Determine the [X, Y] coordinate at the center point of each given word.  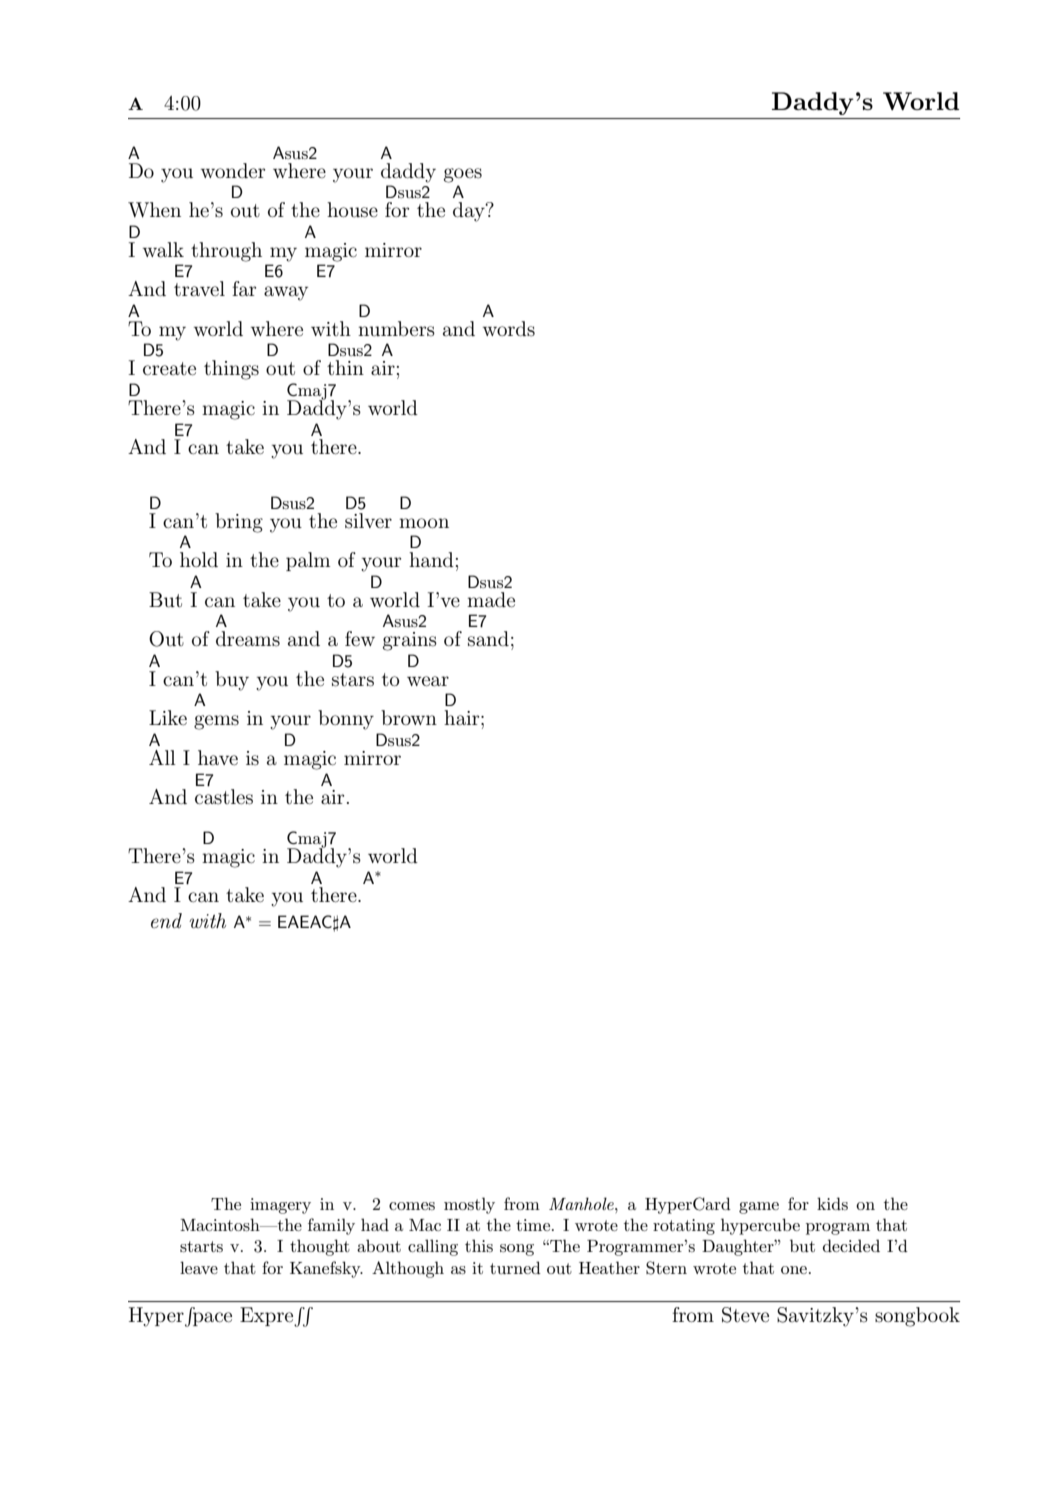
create [169, 368]
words [509, 329]
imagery [280, 1206]
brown [409, 717]
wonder [233, 170]
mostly [469, 1205]
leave [199, 1267]
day [470, 212]
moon [424, 523]
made [491, 600]
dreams [248, 639]
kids [832, 1203]
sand [488, 639]
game [759, 1208]
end [166, 920]
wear [428, 681]
